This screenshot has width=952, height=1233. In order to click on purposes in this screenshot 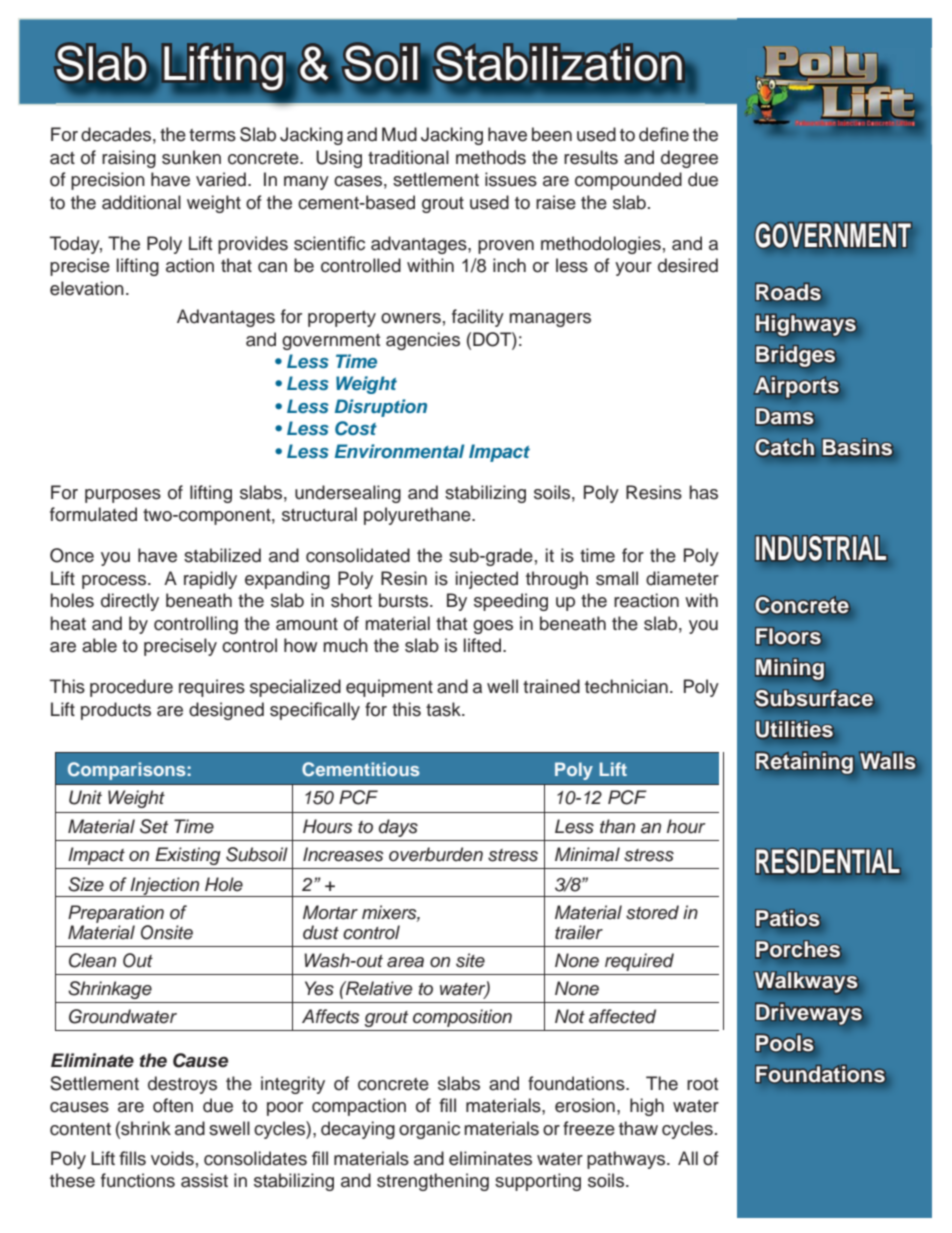, I will do `click(123, 496)`.
